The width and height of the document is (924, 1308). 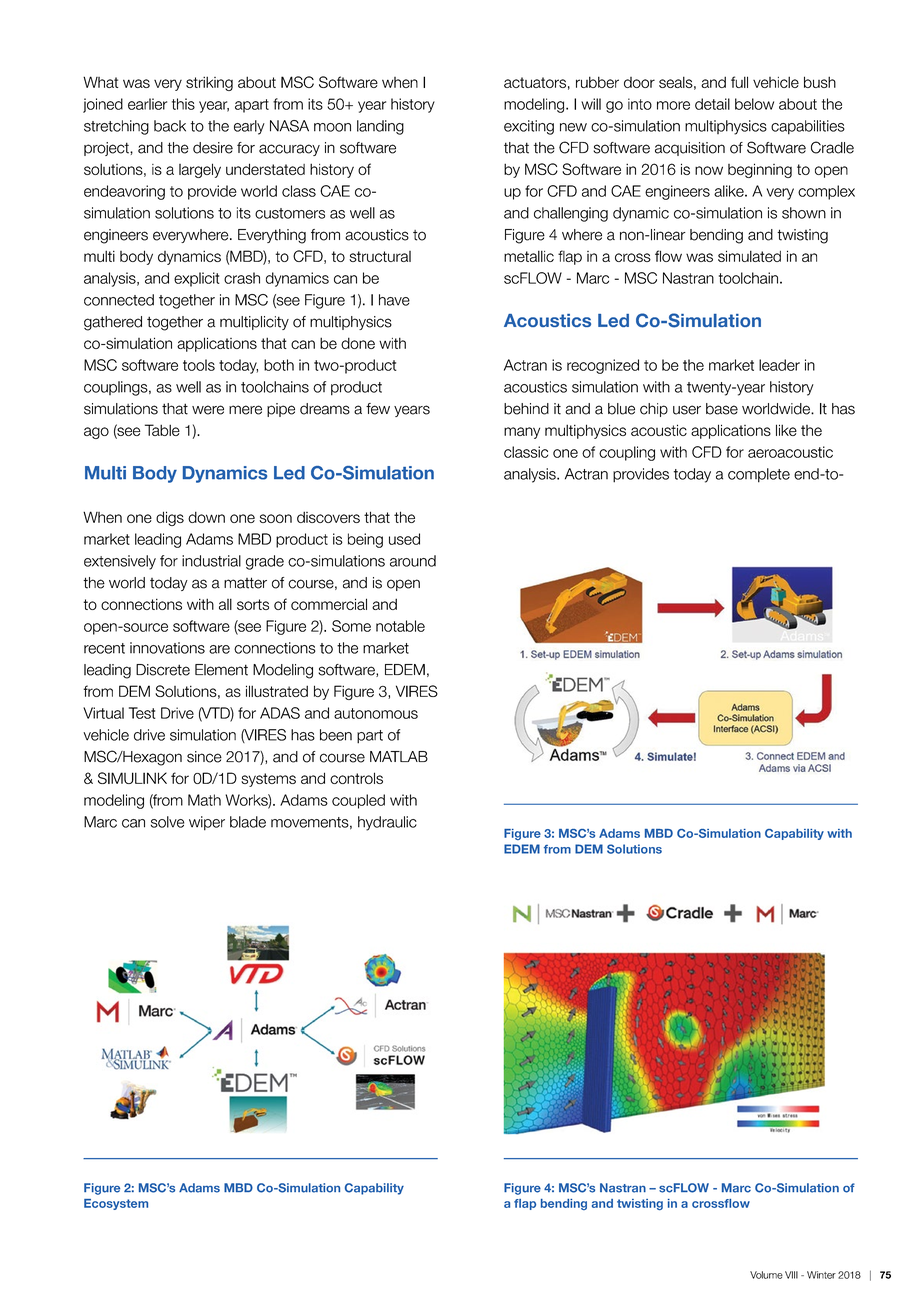 I want to click on were, so click(x=208, y=410).
